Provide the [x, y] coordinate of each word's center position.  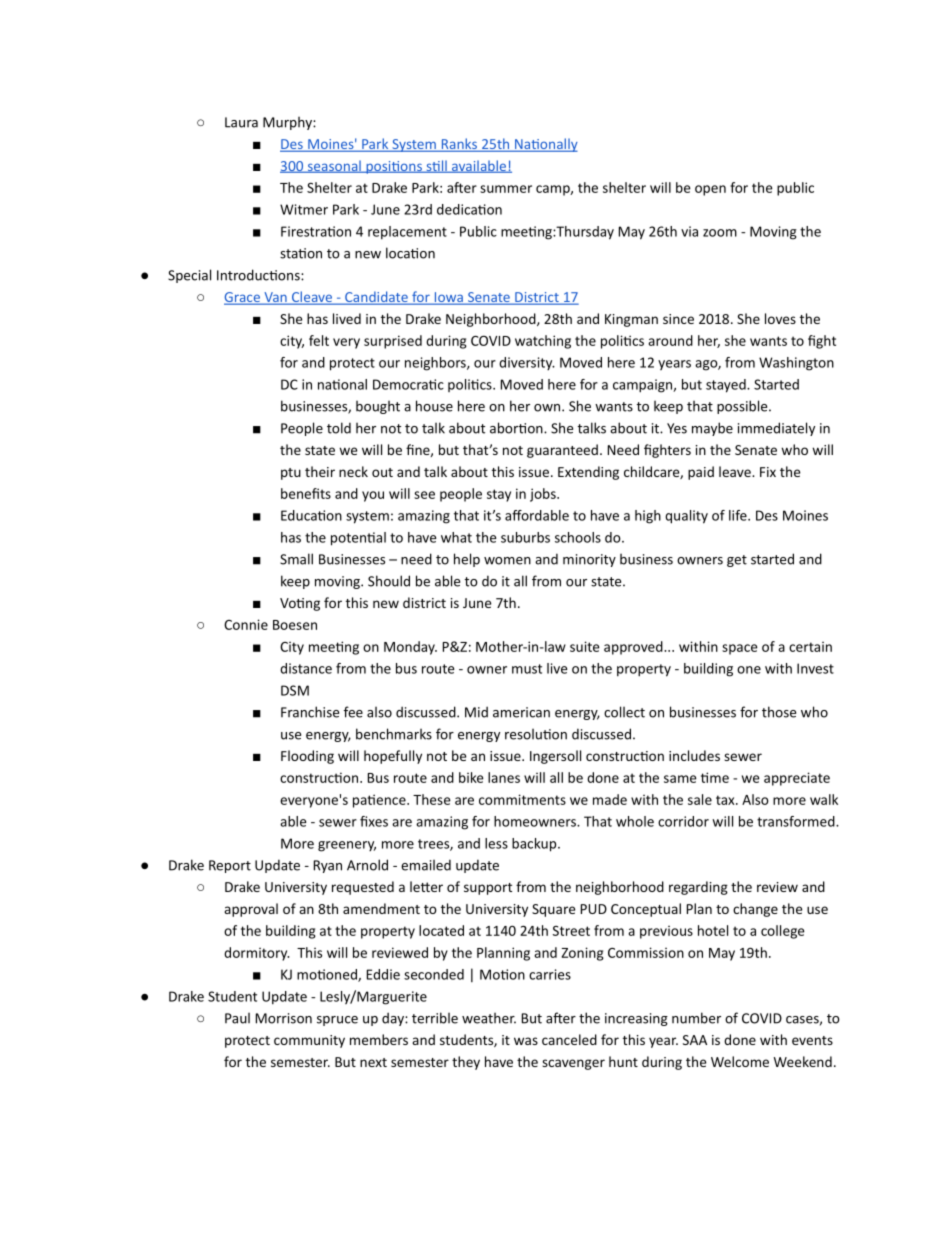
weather [489, 1018]
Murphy [288, 123]
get [737, 561]
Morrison [284, 1018]
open [710, 190]
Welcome [740, 1061]
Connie [246, 624]
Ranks [459, 145]
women [507, 561]
